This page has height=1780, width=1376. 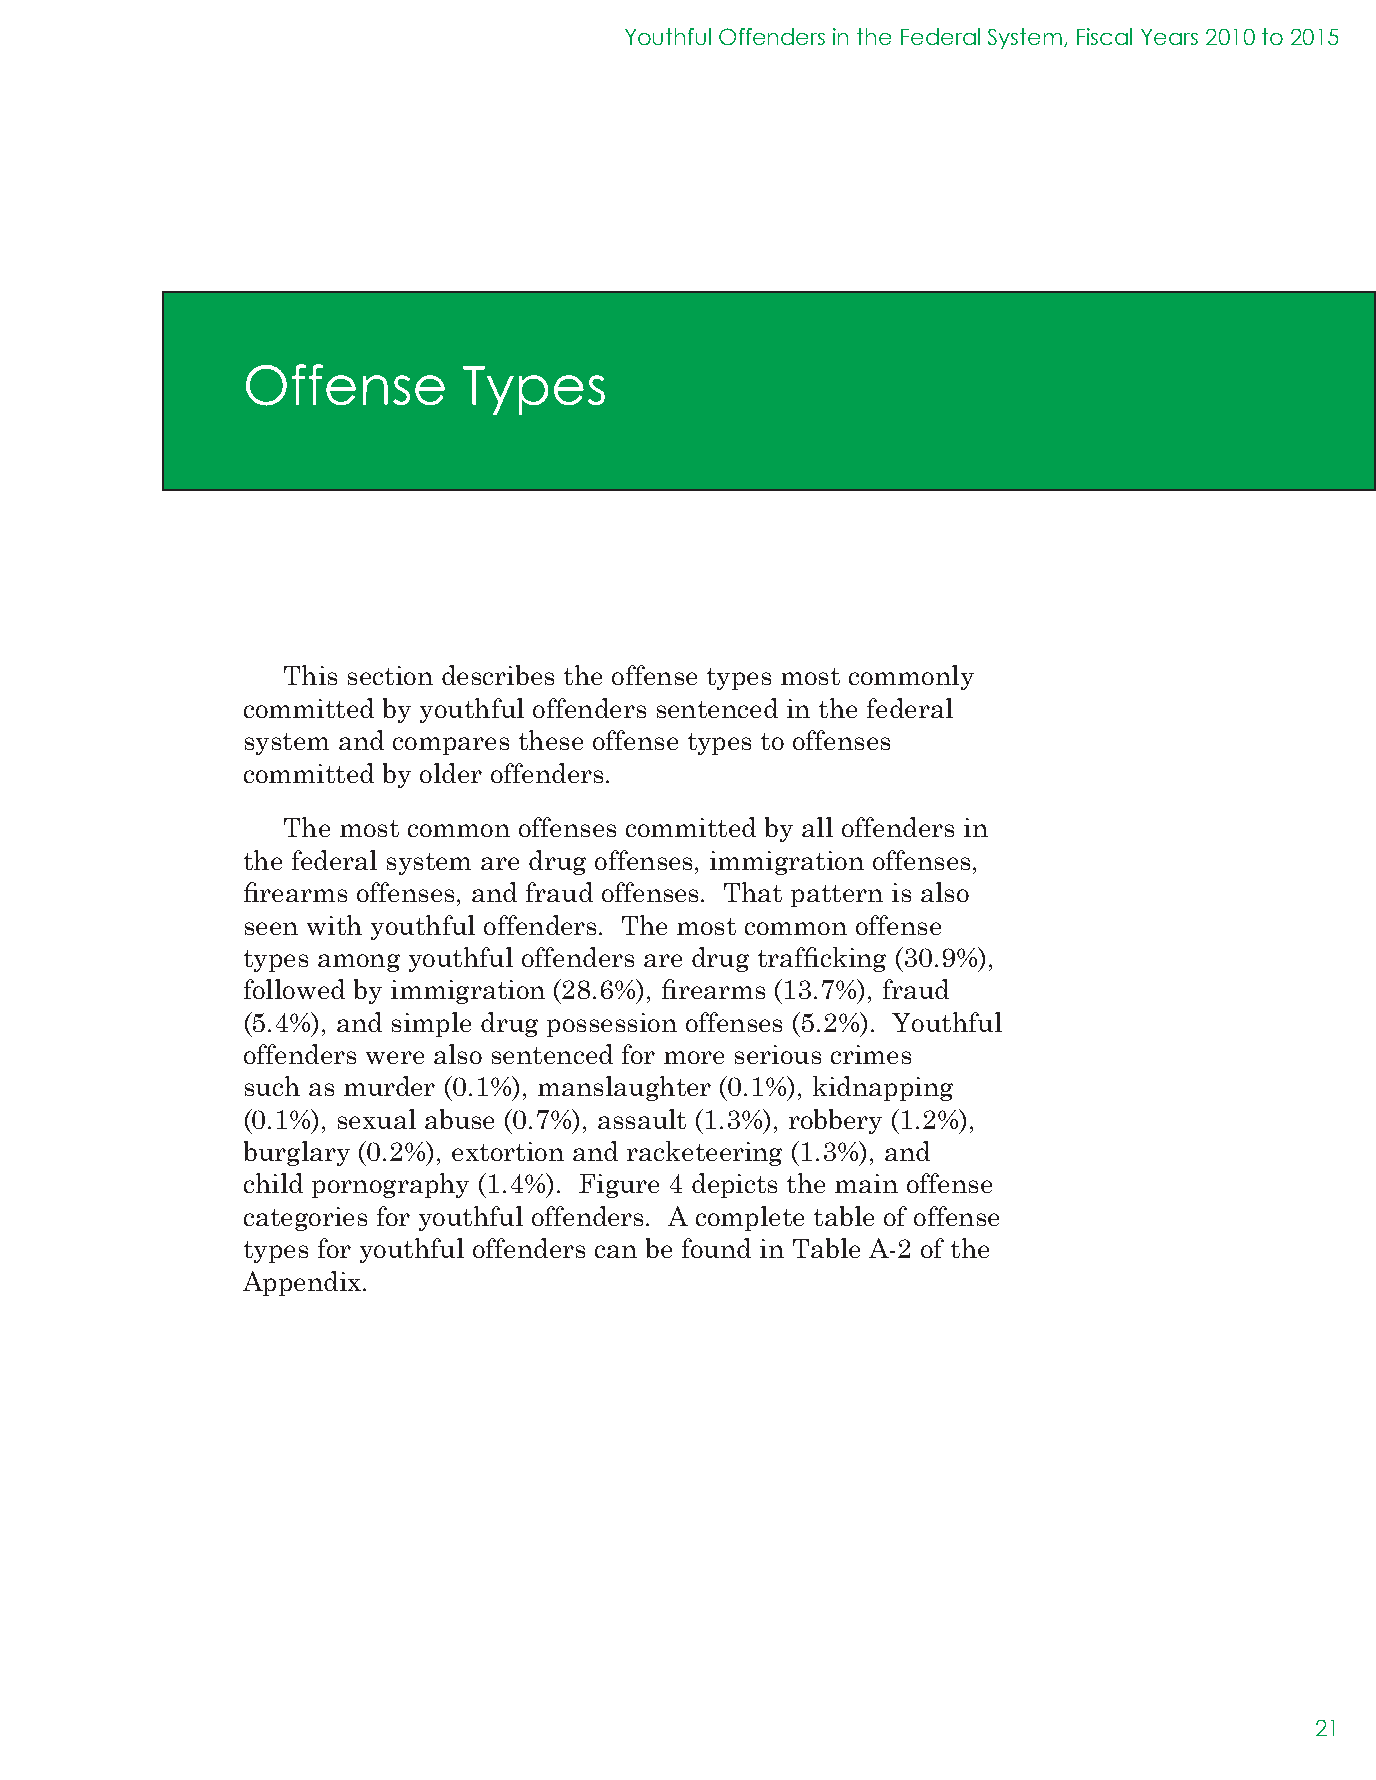 I want to click on found, so click(x=716, y=1248).
